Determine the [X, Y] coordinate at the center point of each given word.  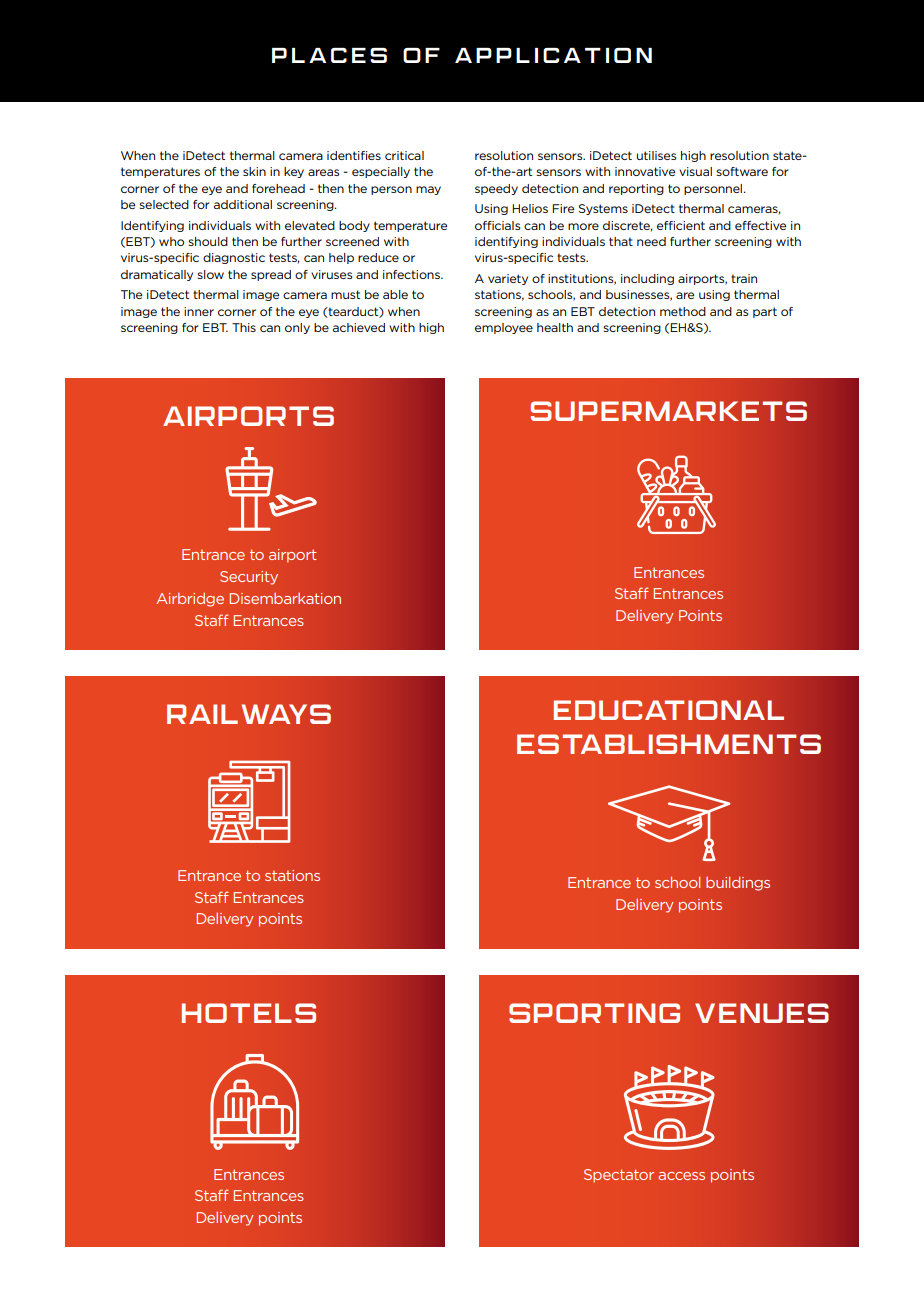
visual [695, 171]
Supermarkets [669, 411]
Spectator [619, 1176]
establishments [669, 744]
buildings [738, 883]
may [428, 190]
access [681, 1176]
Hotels [249, 1013]
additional [243, 204]
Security [249, 578]
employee [504, 328]
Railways [249, 714]
